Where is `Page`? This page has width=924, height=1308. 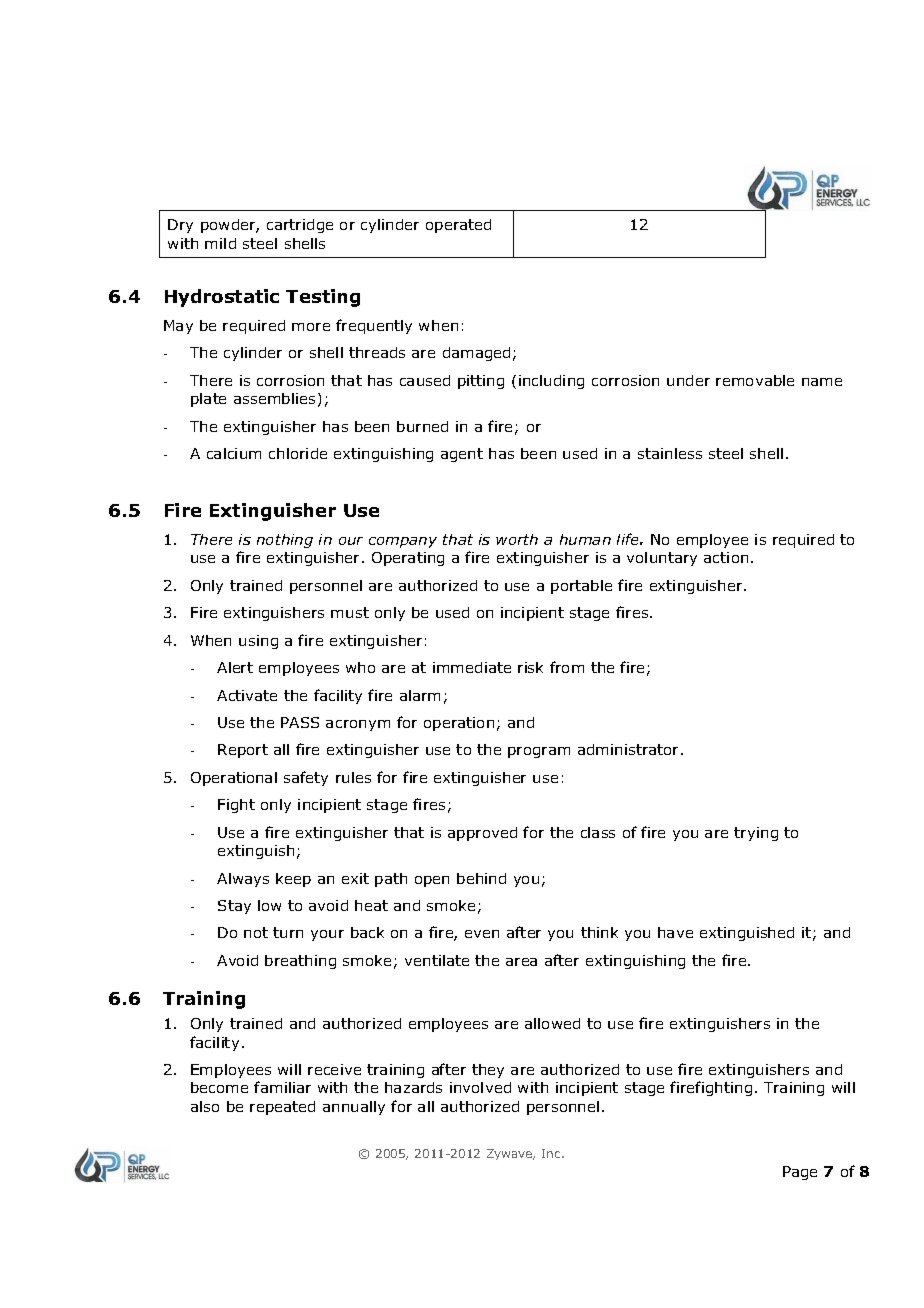
Page is located at coordinates (800, 1173).
